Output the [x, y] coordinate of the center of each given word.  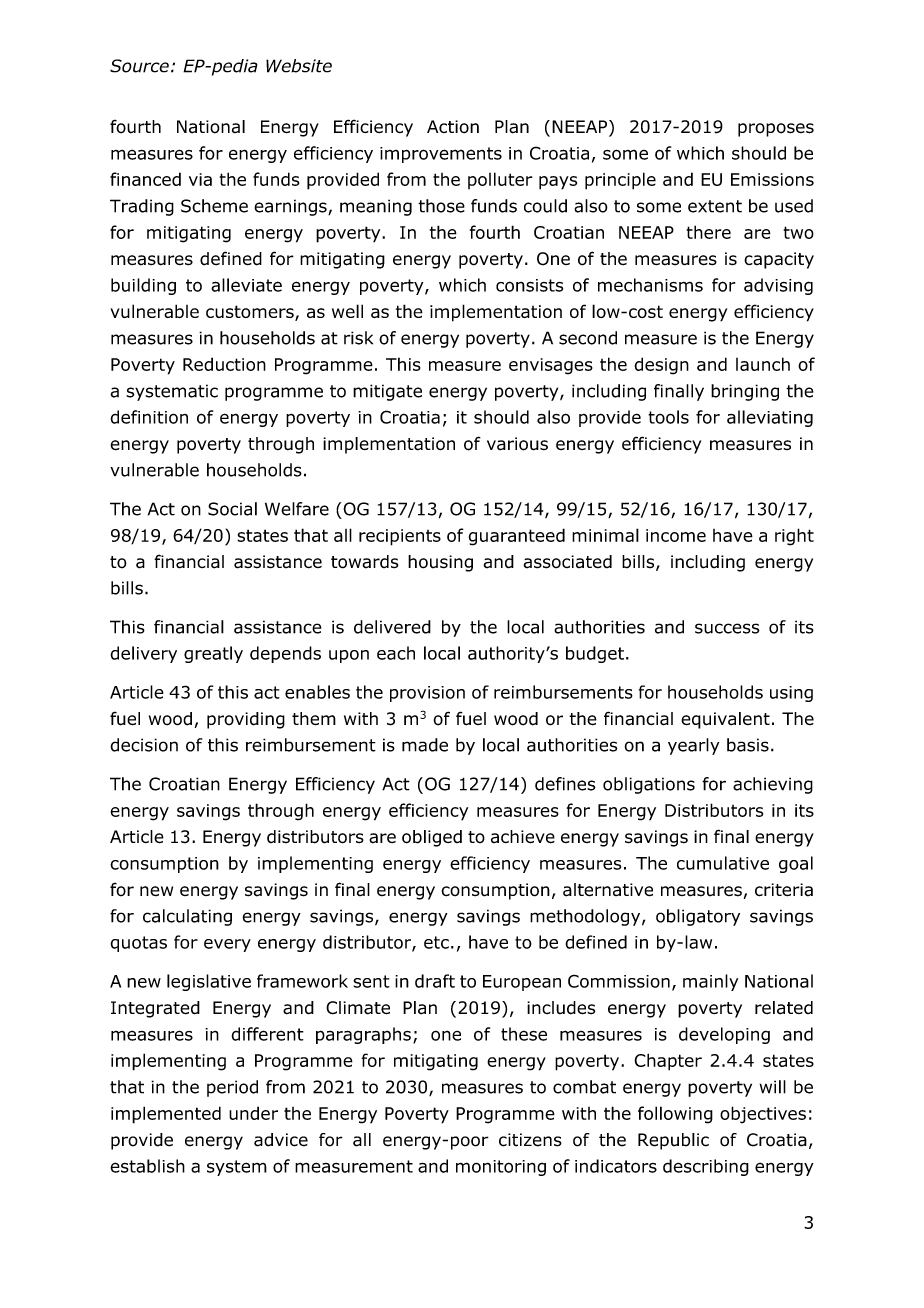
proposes [776, 130]
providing [246, 720]
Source [139, 66]
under [253, 1113]
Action [453, 127]
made [425, 745]
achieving [773, 785]
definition [149, 417]
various [517, 444]
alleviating [770, 418]
